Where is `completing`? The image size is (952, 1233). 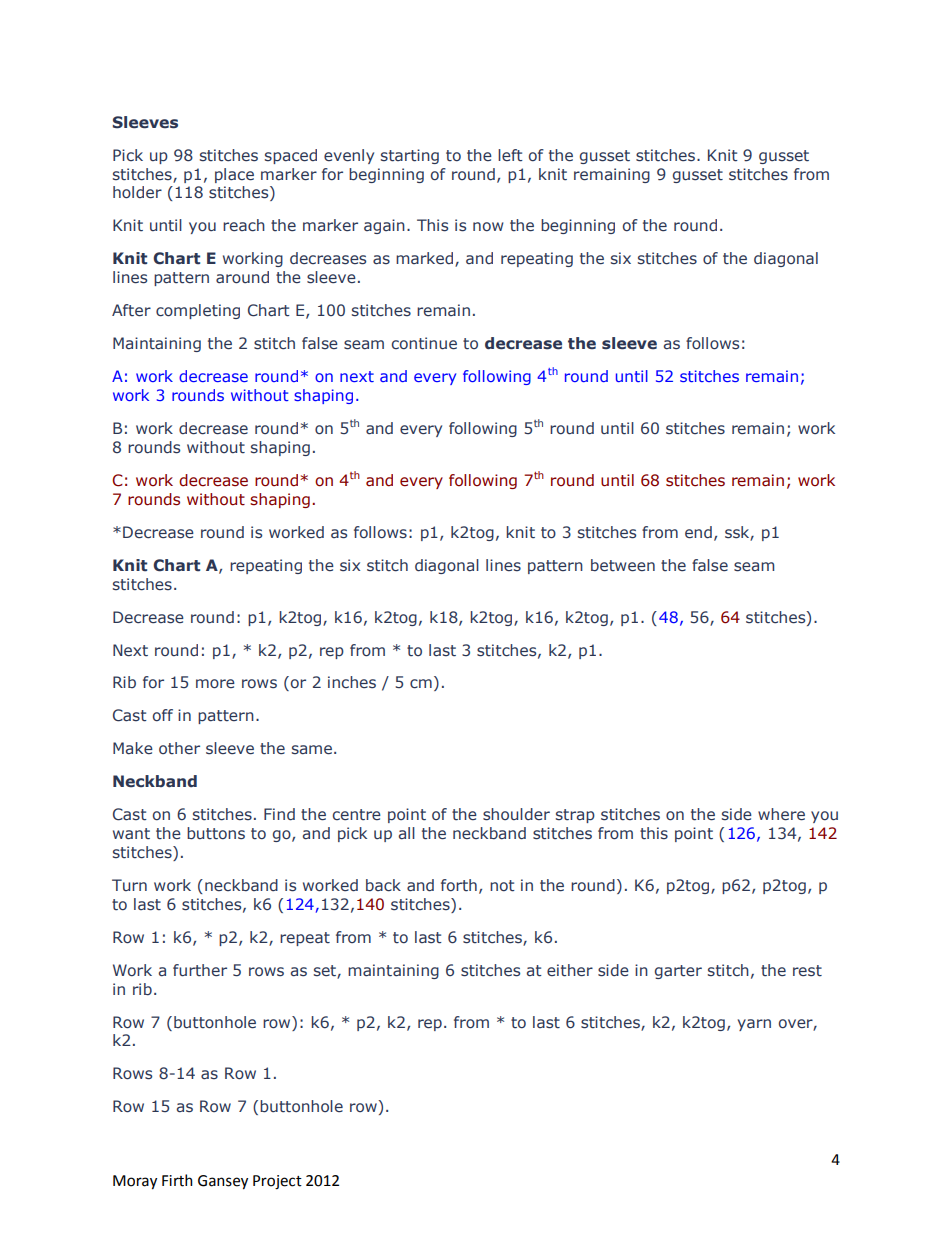 completing is located at coordinates (198, 311).
